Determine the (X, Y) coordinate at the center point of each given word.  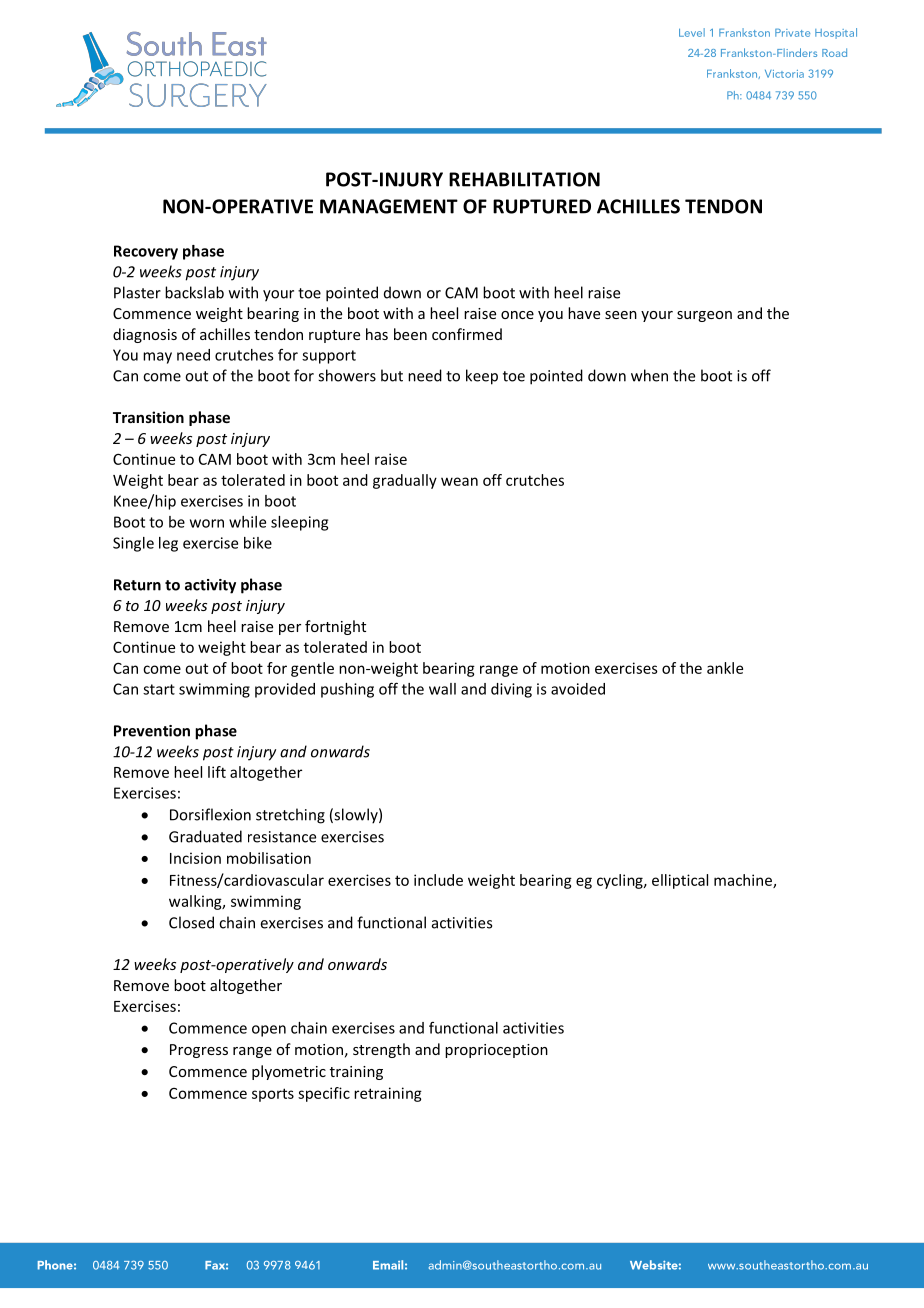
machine (744, 881)
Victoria (784, 74)
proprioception (496, 1051)
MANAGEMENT (389, 206)
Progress (199, 1051)
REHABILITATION (524, 179)
